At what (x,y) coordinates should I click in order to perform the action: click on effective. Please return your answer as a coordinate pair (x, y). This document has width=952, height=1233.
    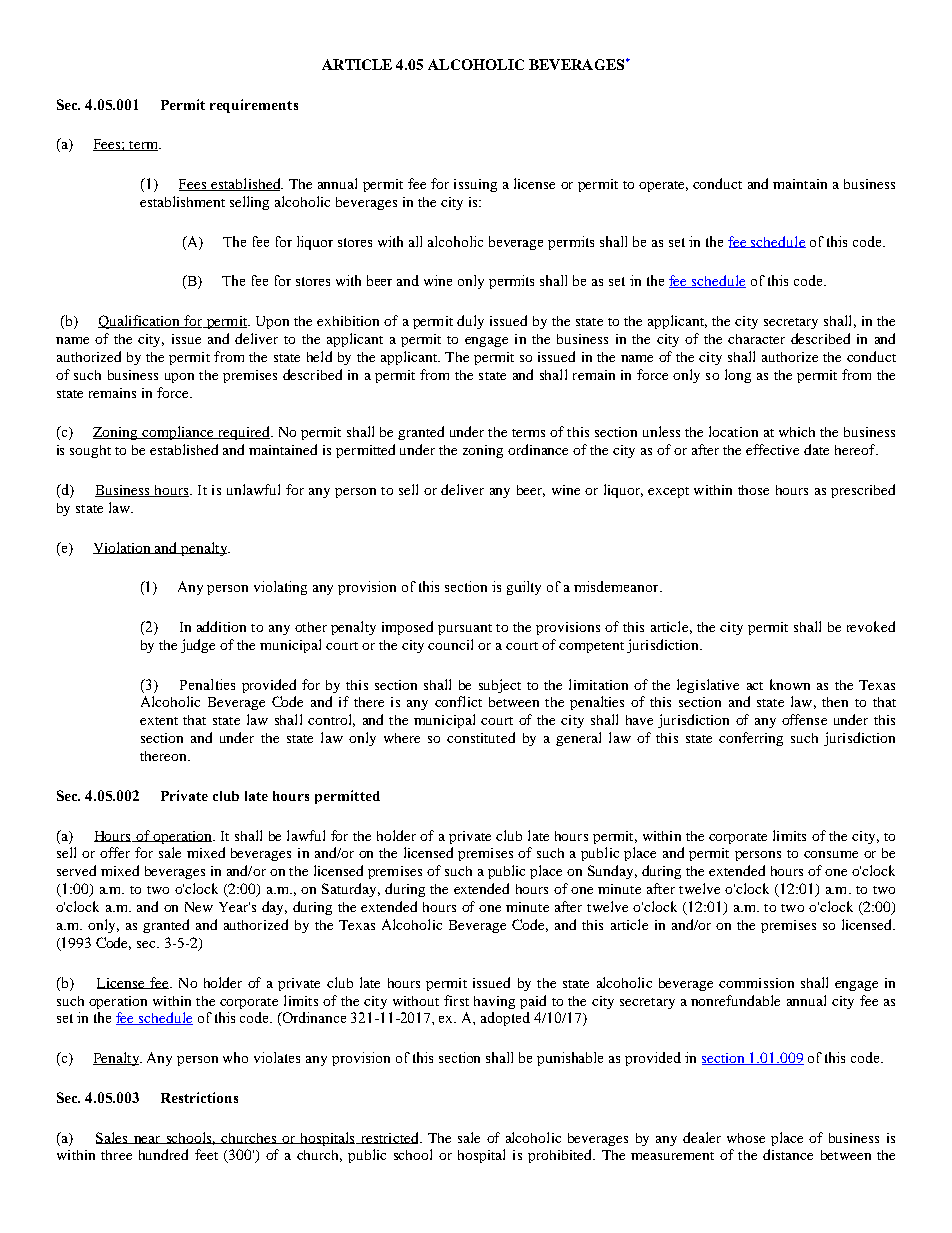
    Looking at the image, I should click on (772, 449).
